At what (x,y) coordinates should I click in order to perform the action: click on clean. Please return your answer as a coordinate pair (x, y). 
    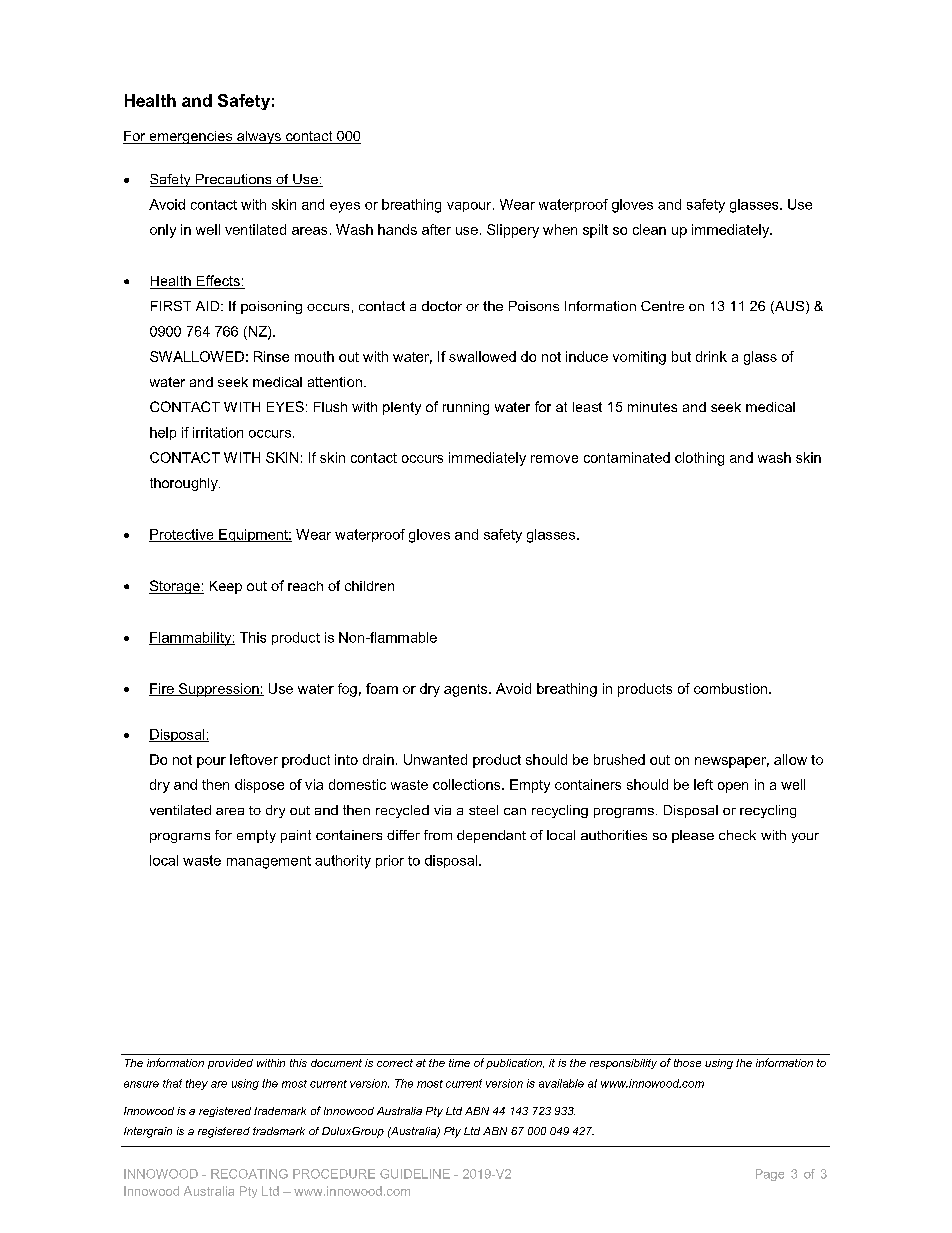
    Looking at the image, I should click on (649, 229).
